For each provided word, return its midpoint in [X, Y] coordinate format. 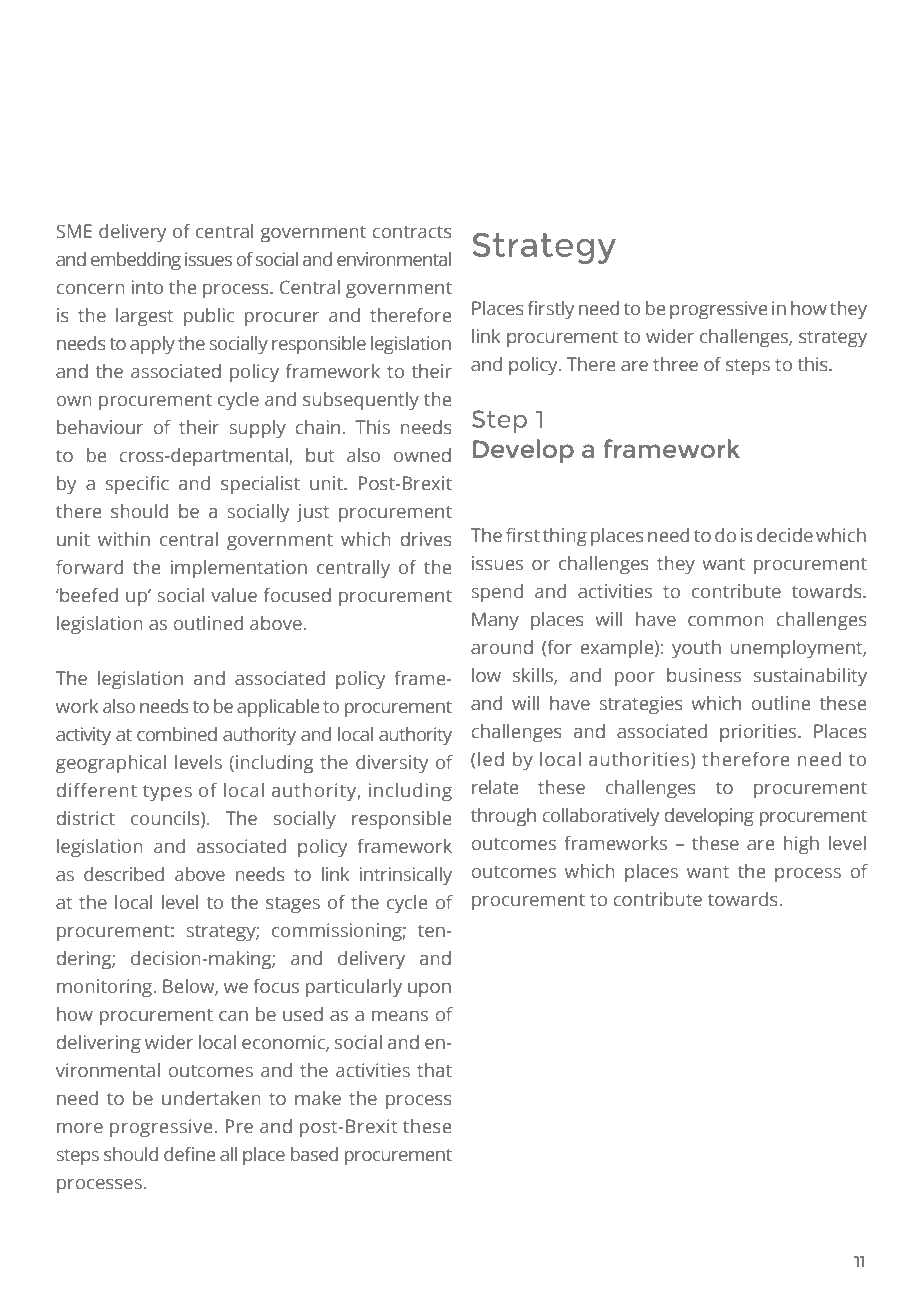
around [502, 647]
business [704, 675]
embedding [136, 261]
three [675, 364]
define [189, 1154]
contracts [412, 232]
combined [177, 734]
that [434, 1070]
